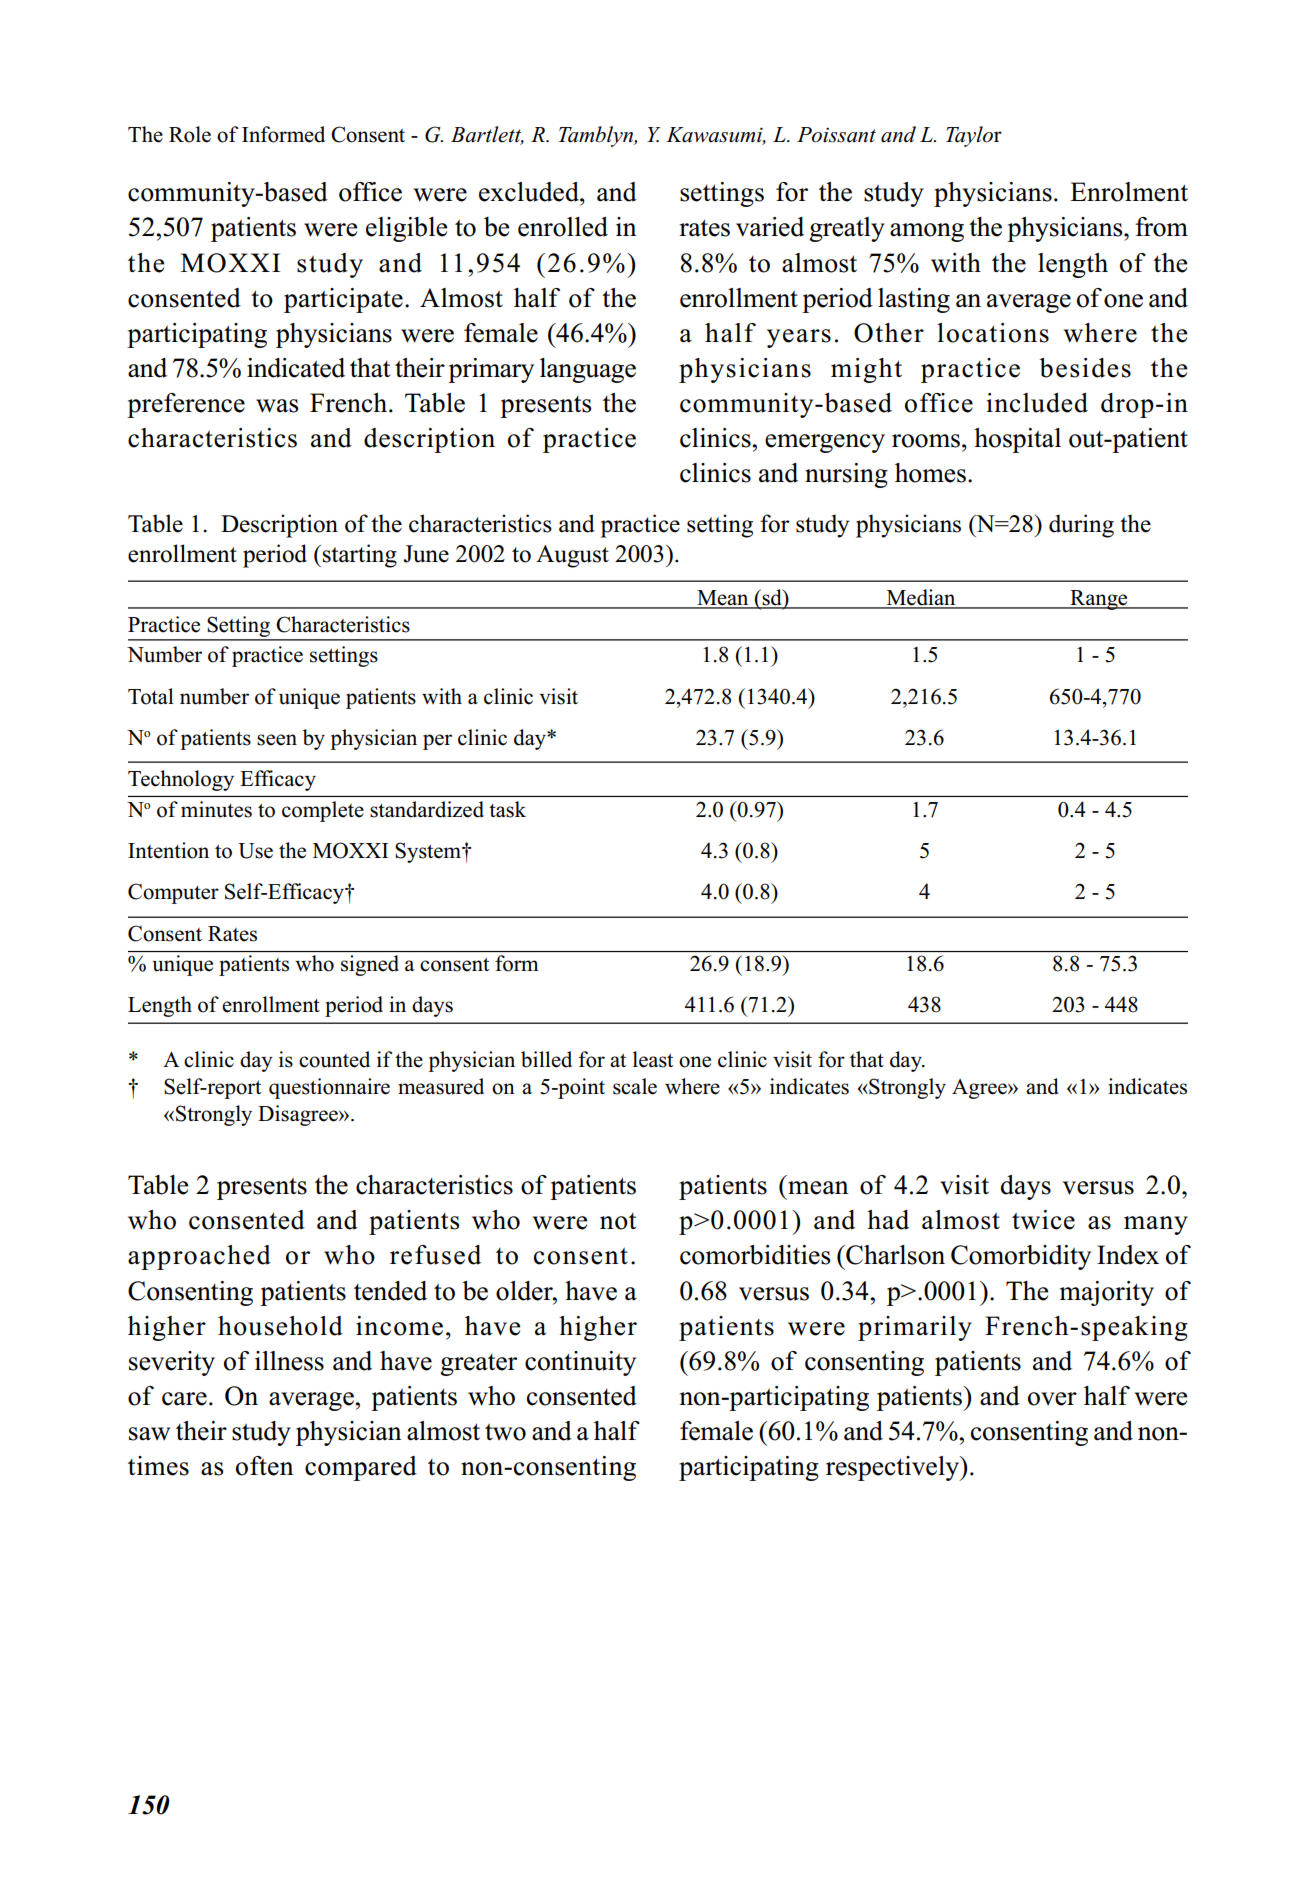  Describe the element at coordinates (1099, 600) in the document. I see `Range` at that location.
